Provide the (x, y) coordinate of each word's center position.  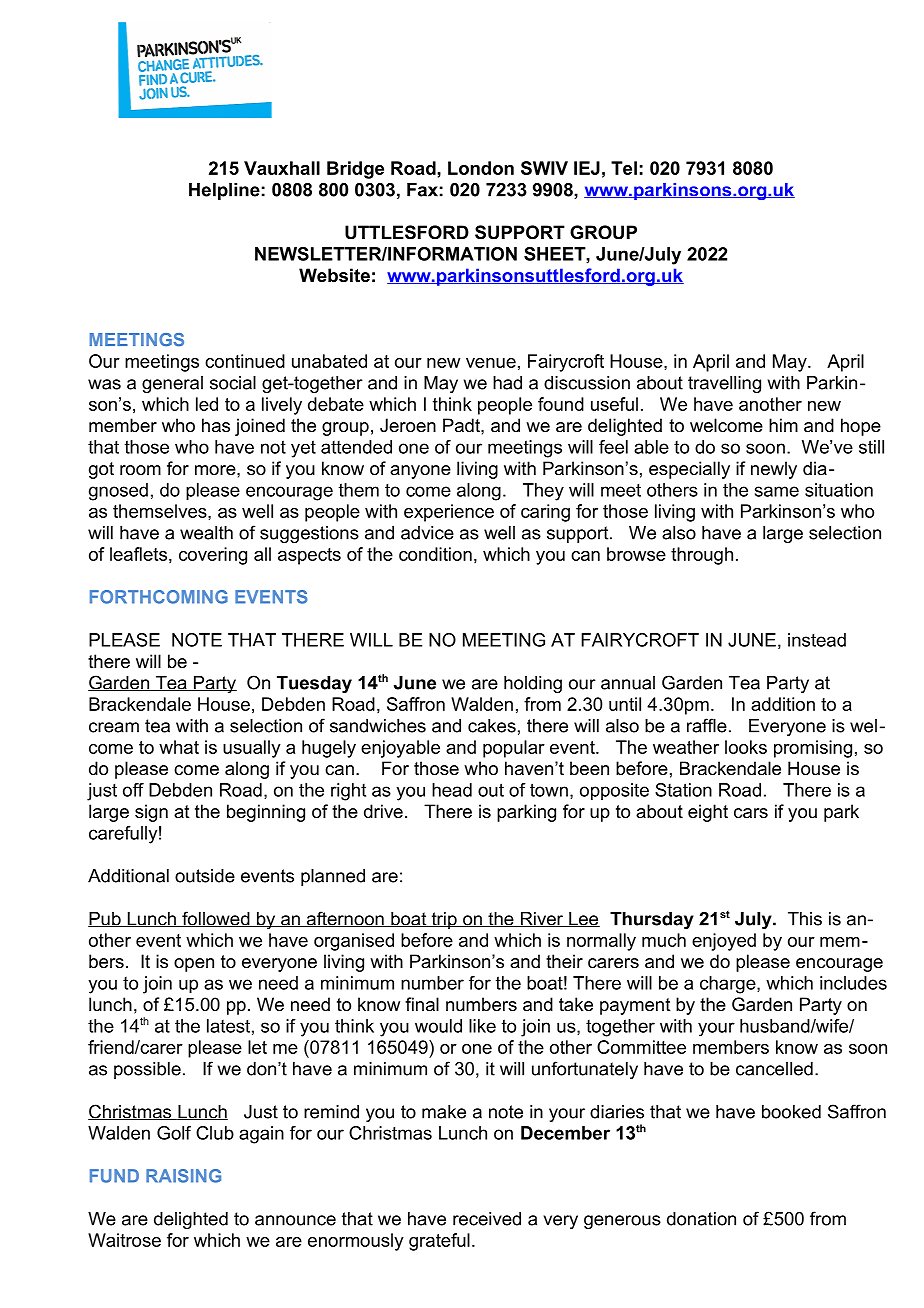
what (179, 747)
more (216, 470)
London (481, 168)
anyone (420, 472)
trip (444, 920)
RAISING (183, 1176)
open (194, 965)
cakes (492, 726)
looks (746, 747)
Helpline (224, 191)
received (487, 1219)
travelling (724, 384)
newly (774, 470)
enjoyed (724, 942)
